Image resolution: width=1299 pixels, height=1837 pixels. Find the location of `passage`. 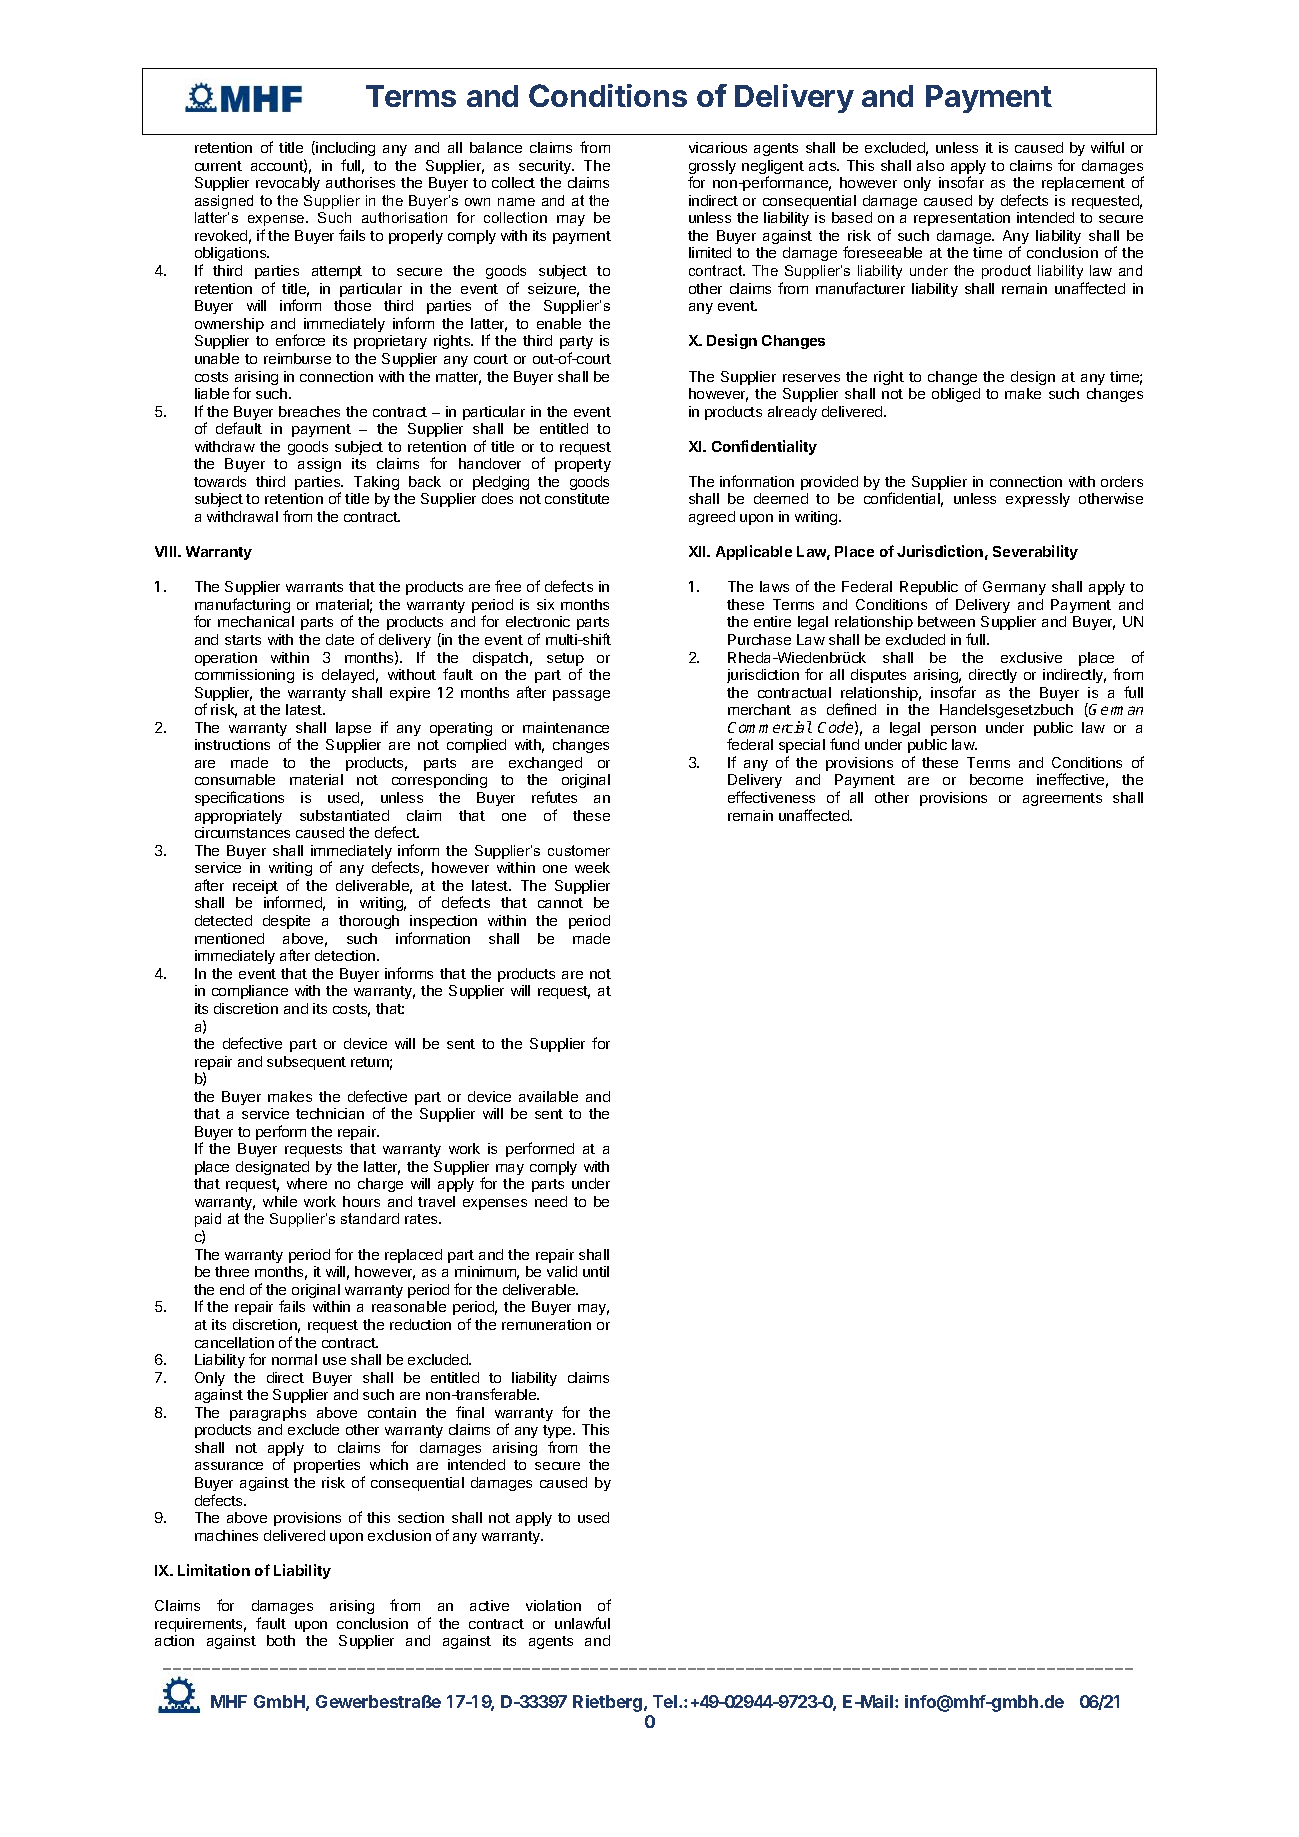

passage is located at coordinates (581, 695).
